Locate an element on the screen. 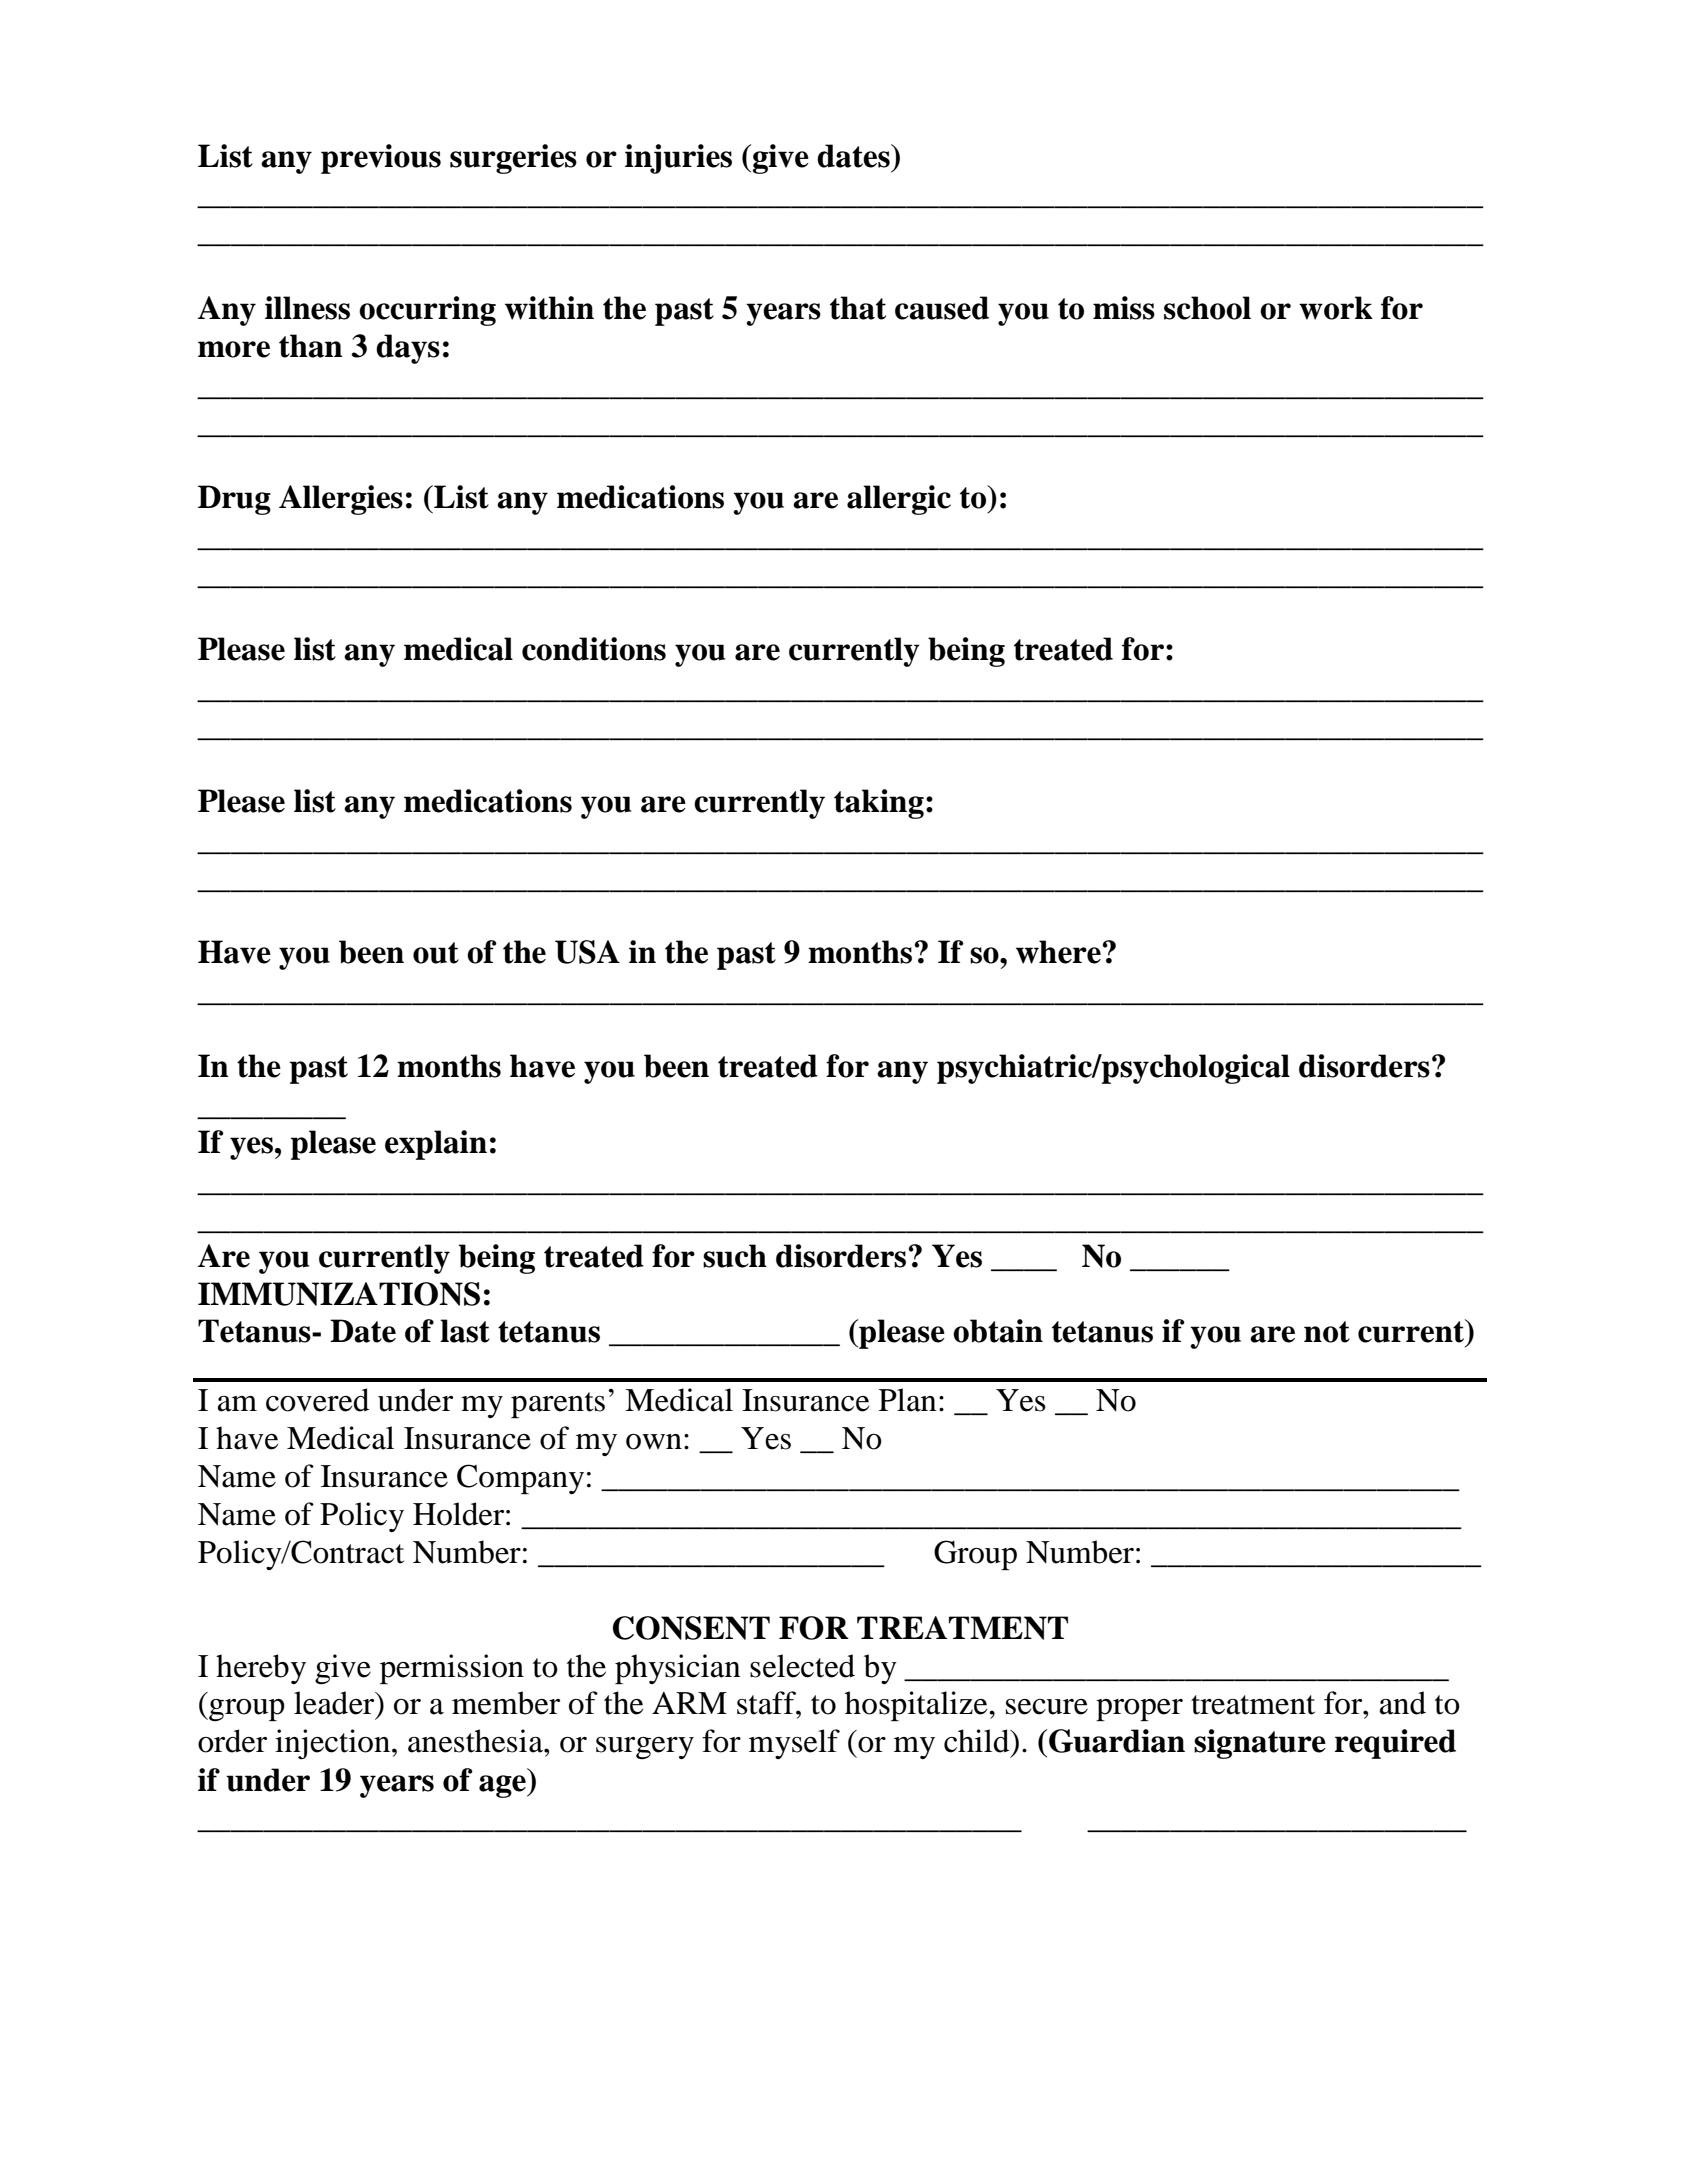 The height and width of the screenshot is (2176, 1681). work is located at coordinates (1336, 308).
